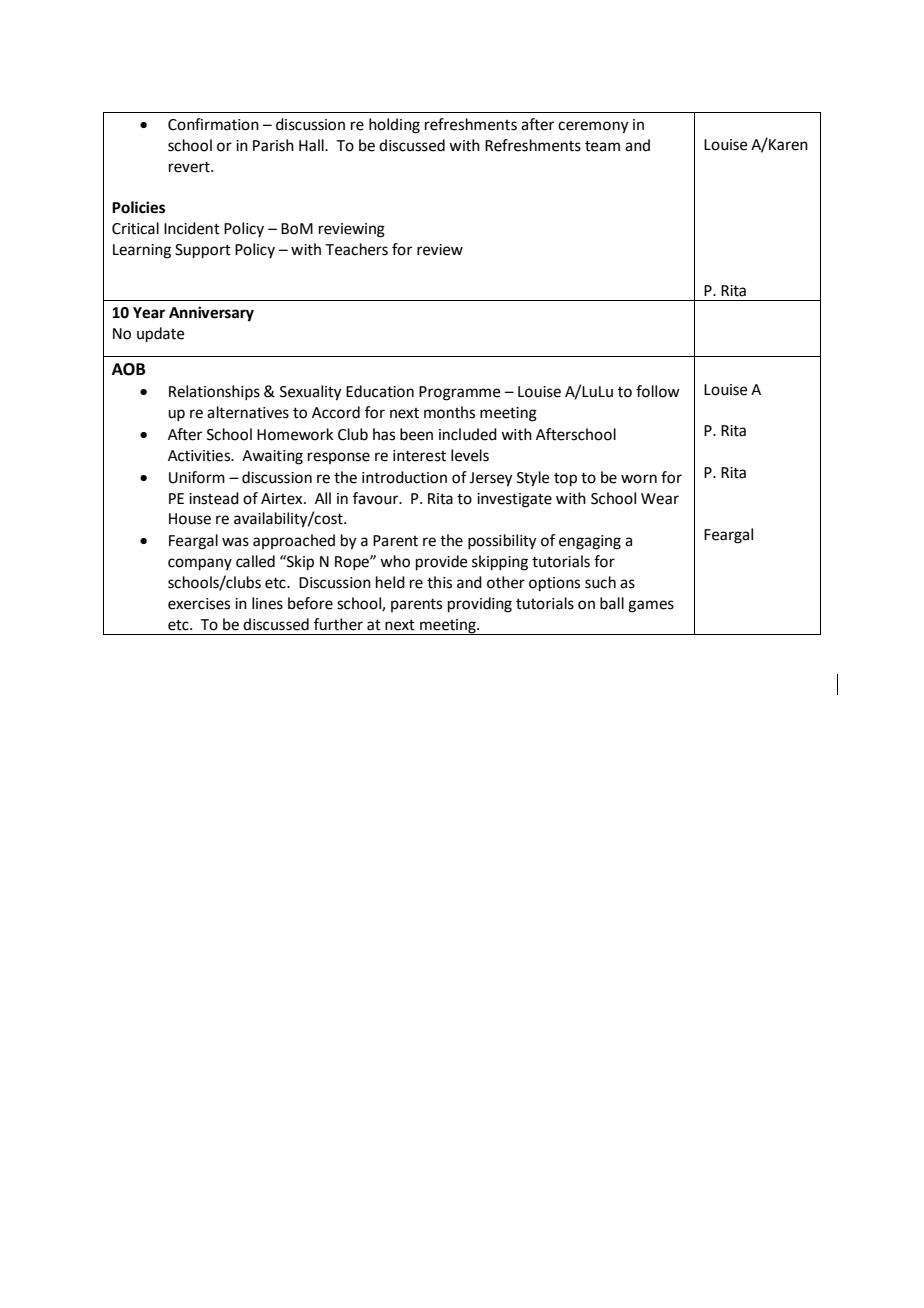  Describe the element at coordinates (602, 146) in the page. I see `team` at that location.
